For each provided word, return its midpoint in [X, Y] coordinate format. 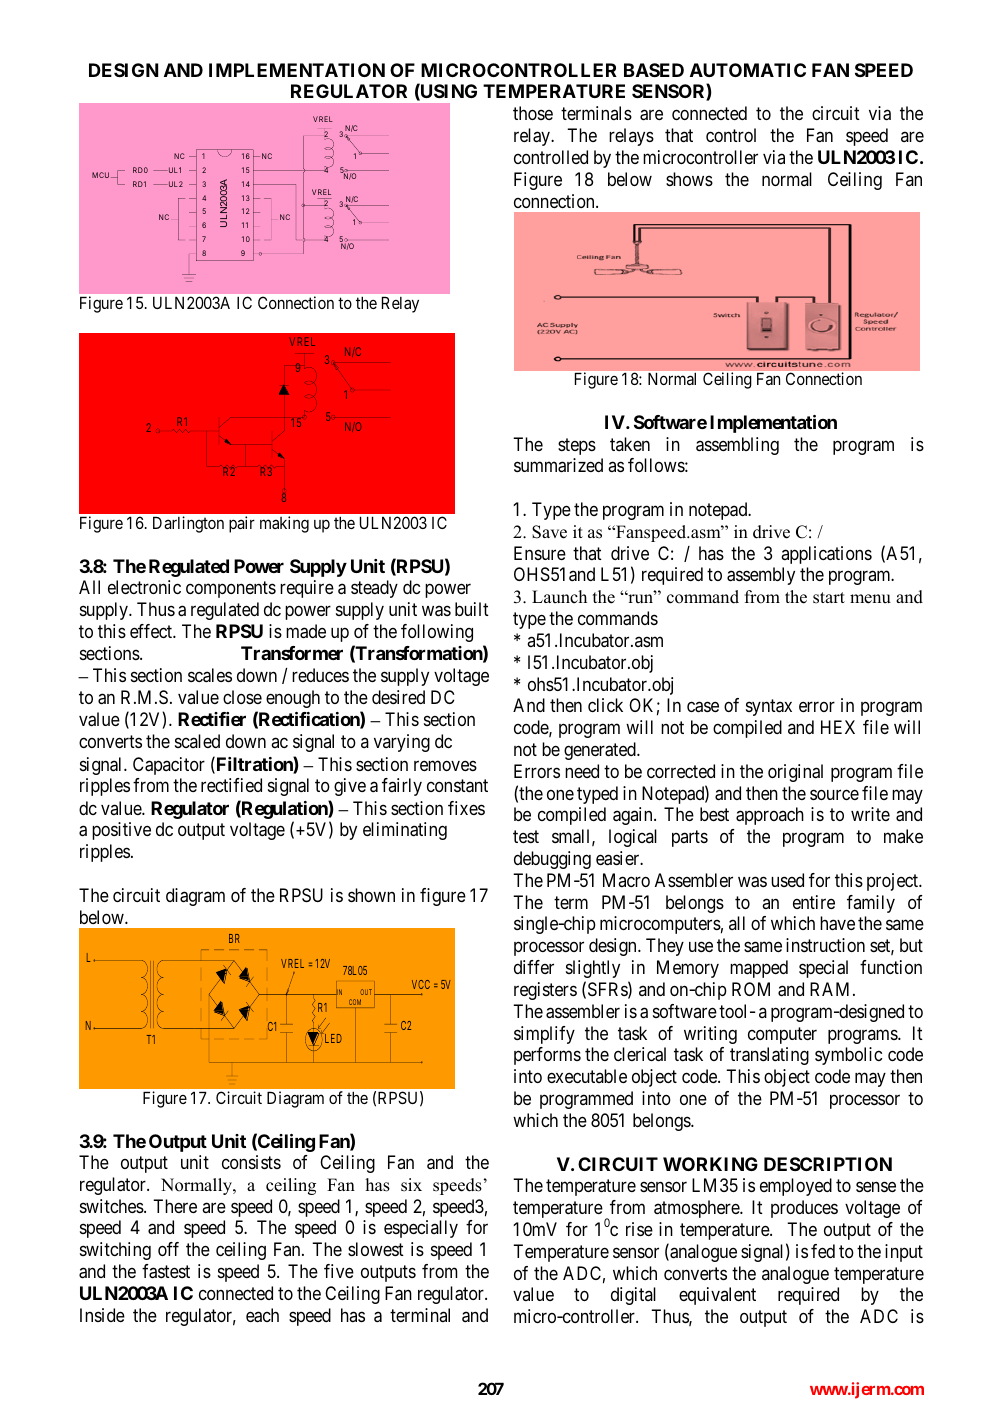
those [533, 113]
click [605, 705]
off [168, 1249]
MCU [102, 175]
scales [210, 675]
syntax [769, 708]
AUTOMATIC [748, 70]
